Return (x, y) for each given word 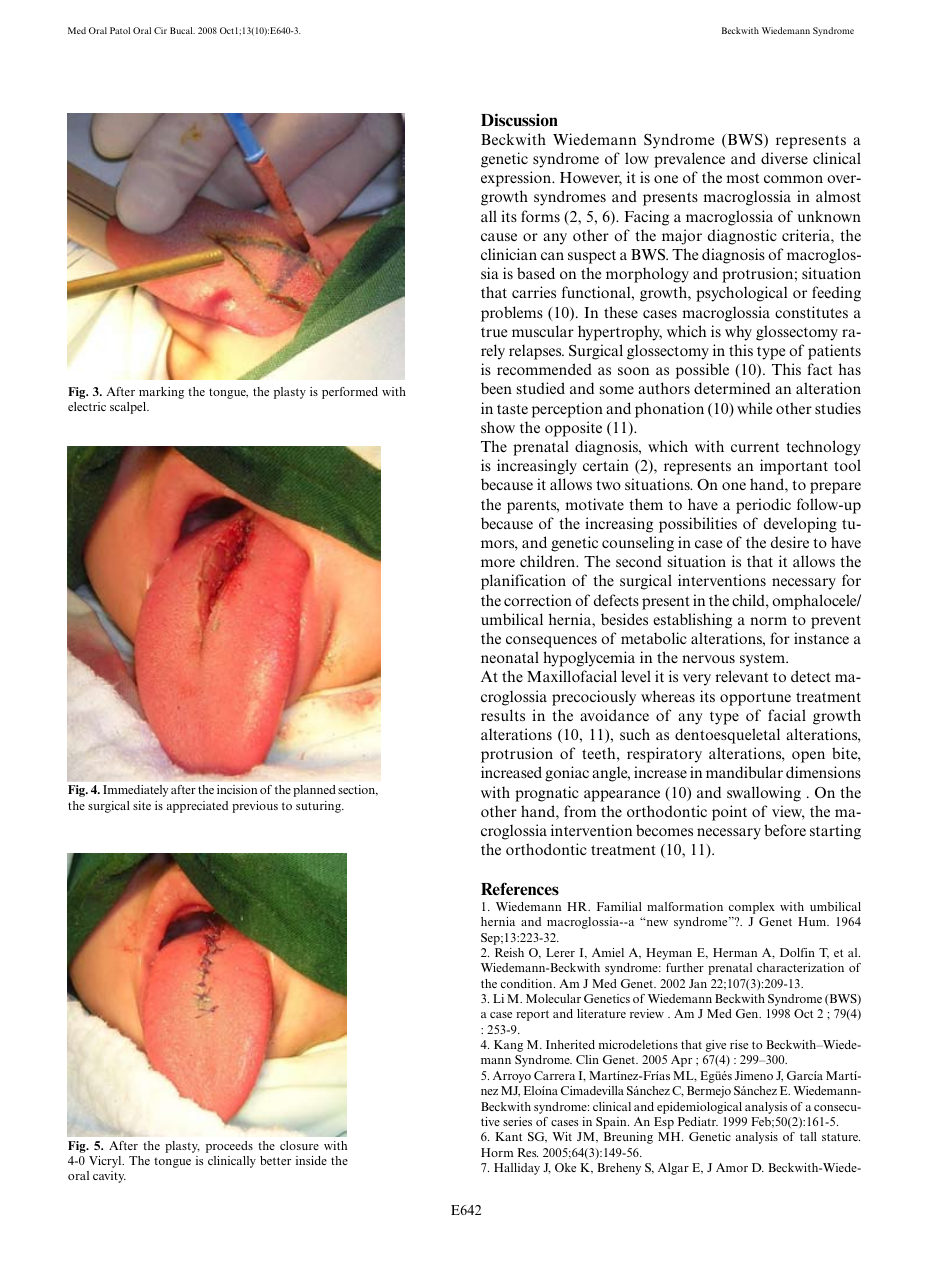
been (496, 388)
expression (517, 179)
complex (752, 908)
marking (161, 393)
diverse (784, 158)
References (520, 889)
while (754, 408)
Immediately (135, 791)
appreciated (197, 807)
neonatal (510, 657)
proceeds (229, 1147)
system (763, 660)
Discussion (519, 120)
